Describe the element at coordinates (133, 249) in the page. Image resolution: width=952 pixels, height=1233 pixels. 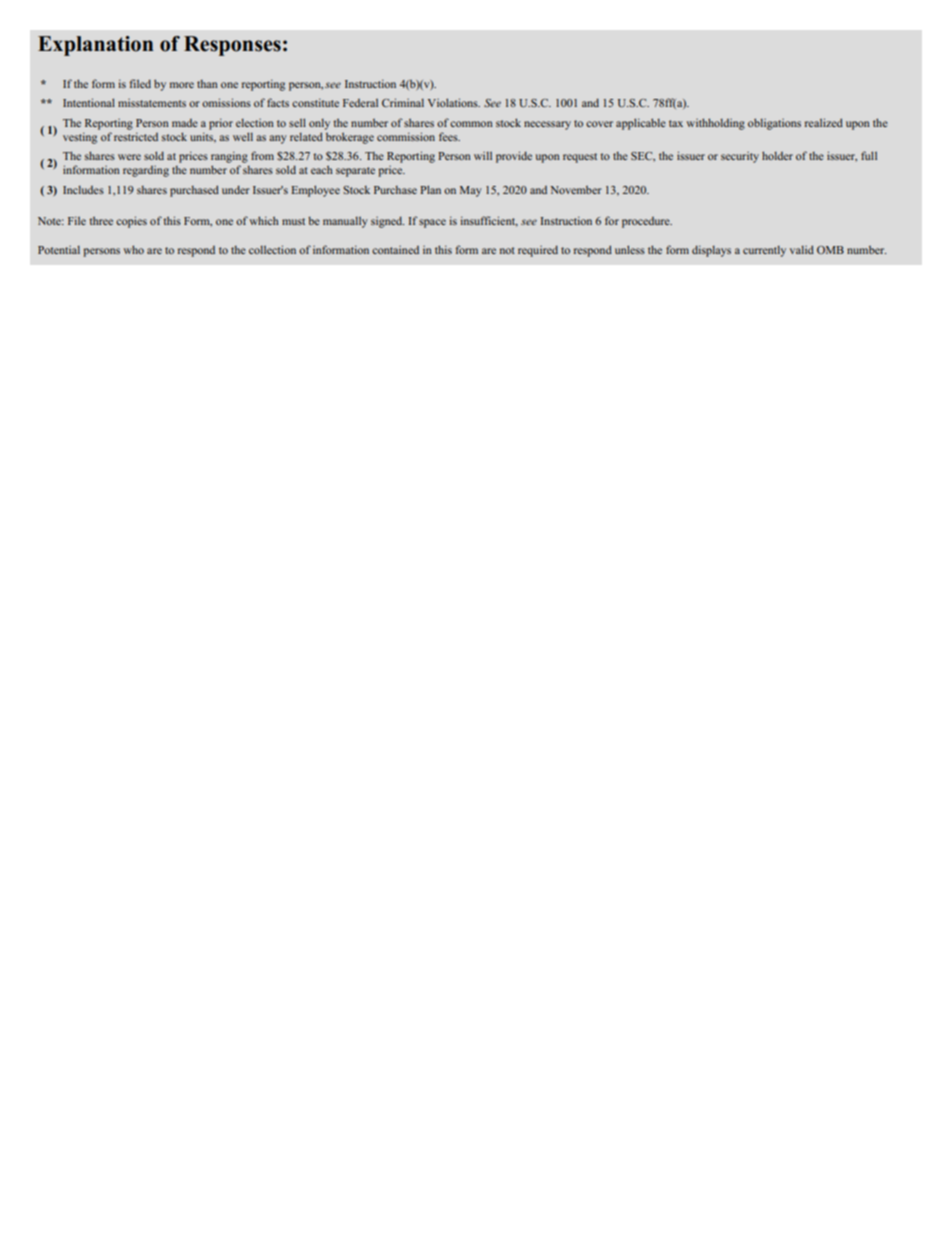
I see `who` at that location.
